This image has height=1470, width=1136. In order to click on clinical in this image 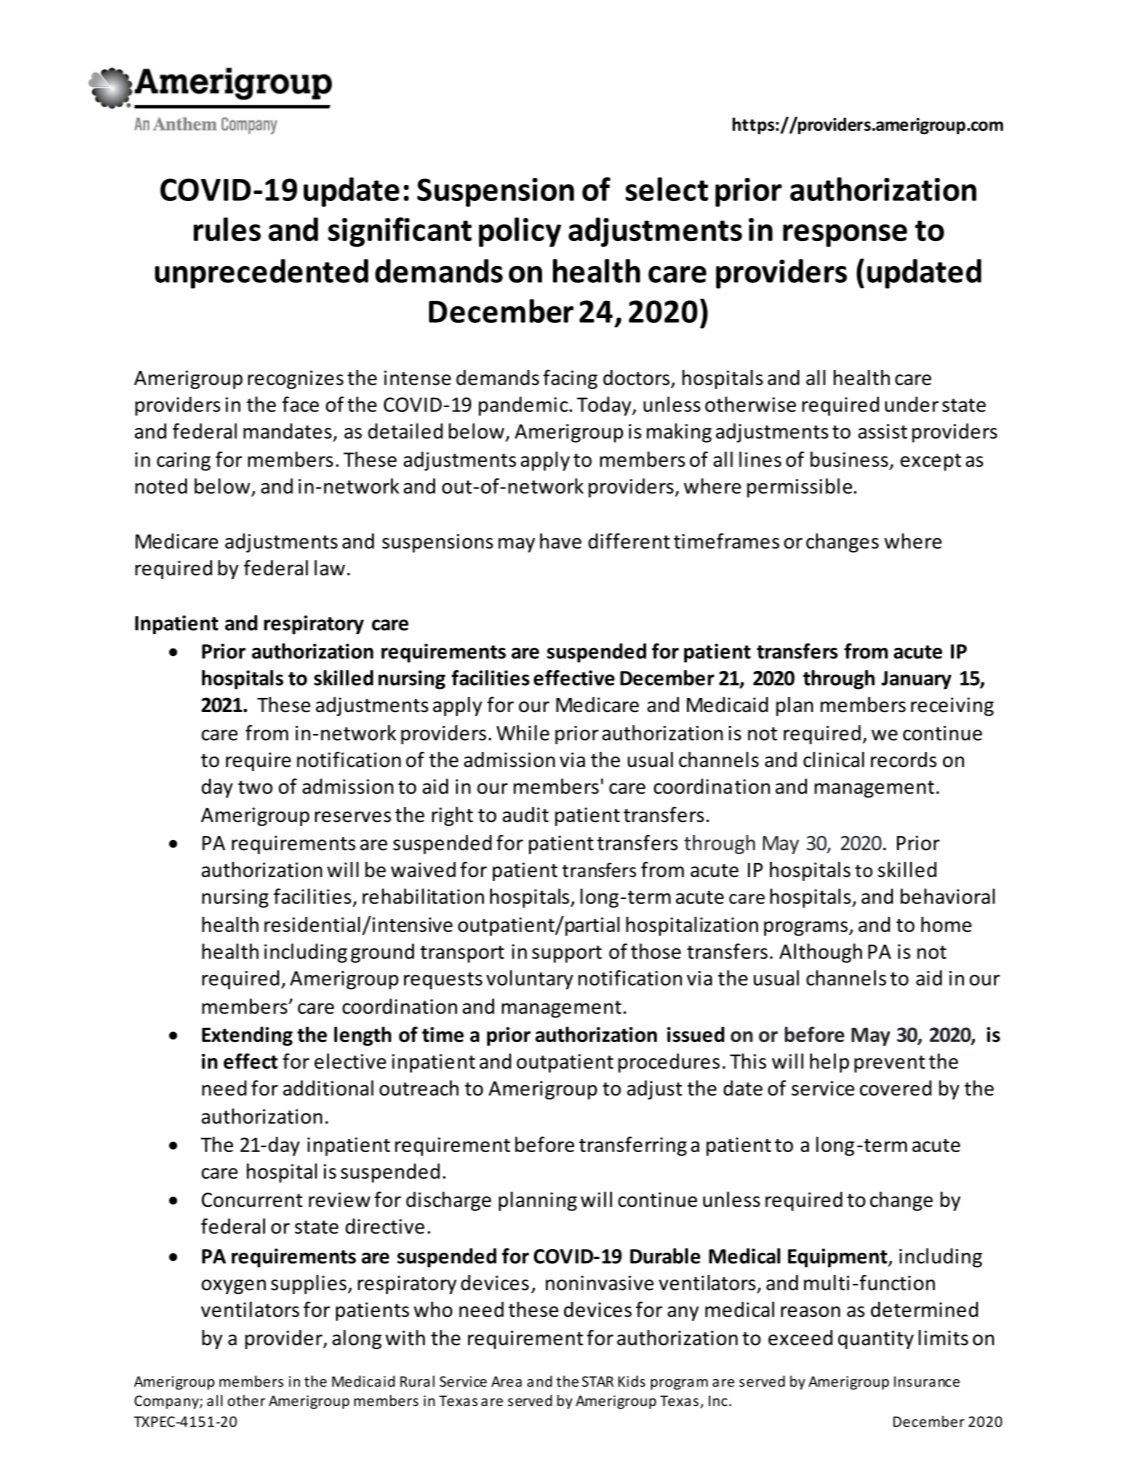, I will do `click(833, 759)`.
